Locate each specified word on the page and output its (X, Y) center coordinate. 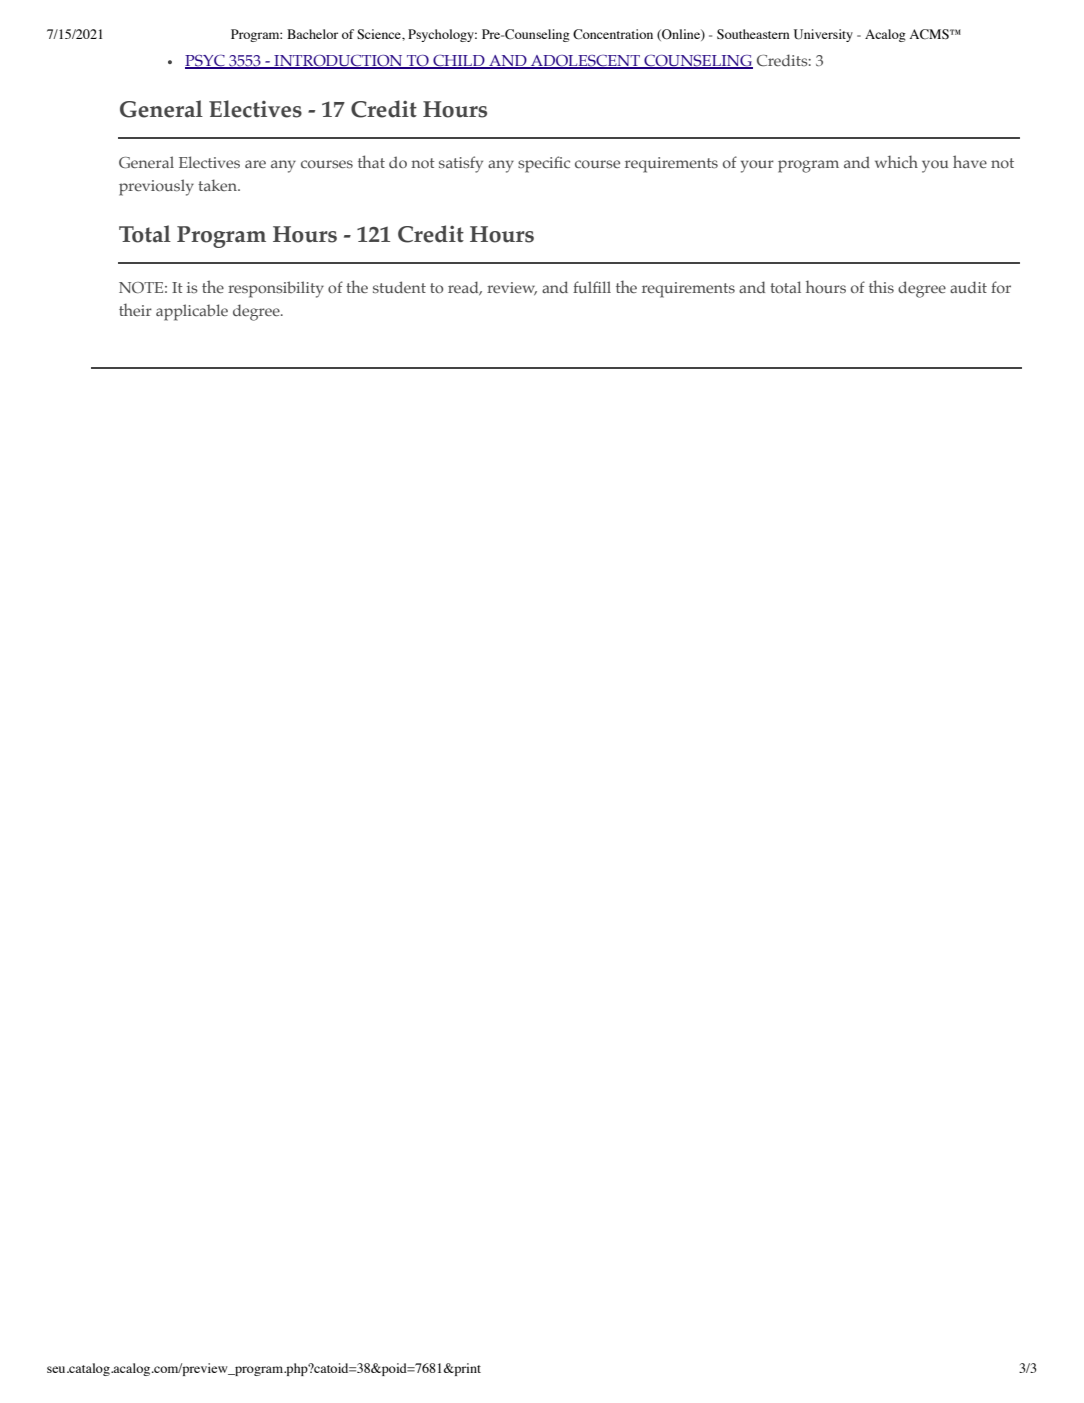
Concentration (613, 34)
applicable (192, 312)
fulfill (592, 287)
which (896, 161)
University (823, 35)
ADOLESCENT (585, 61)
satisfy (461, 164)
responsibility (276, 289)
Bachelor (312, 34)
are (255, 164)
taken (219, 185)
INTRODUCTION (338, 61)
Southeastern (753, 34)
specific (544, 164)
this (881, 286)
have (970, 161)
